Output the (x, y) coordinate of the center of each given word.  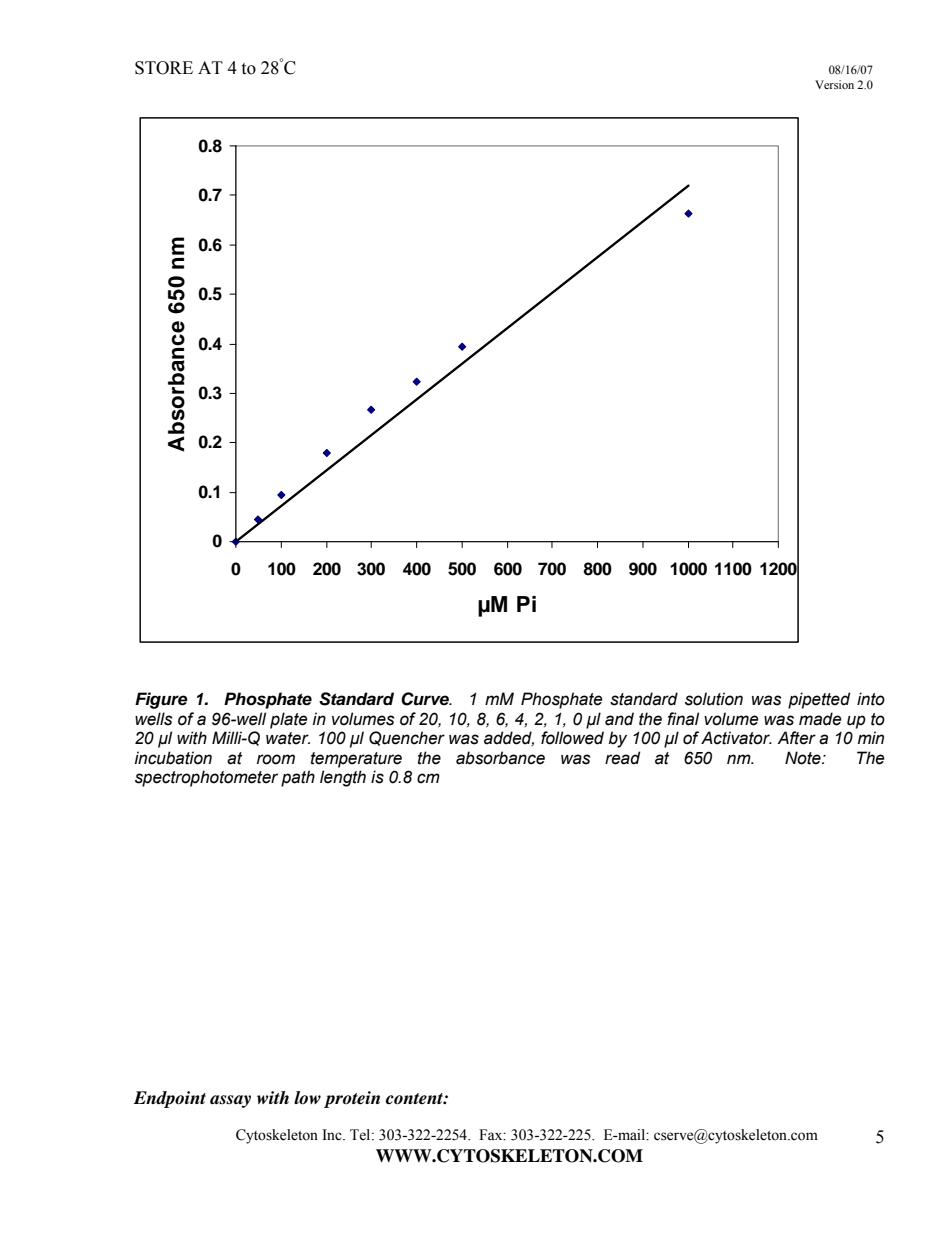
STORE (164, 68)
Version (834, 84)
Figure (161, 700)
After (796, 738)
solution (714, 699)
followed (572, 738)
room (276, 759)
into (871, 699)
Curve (426, 699)
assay (230, 1101)
